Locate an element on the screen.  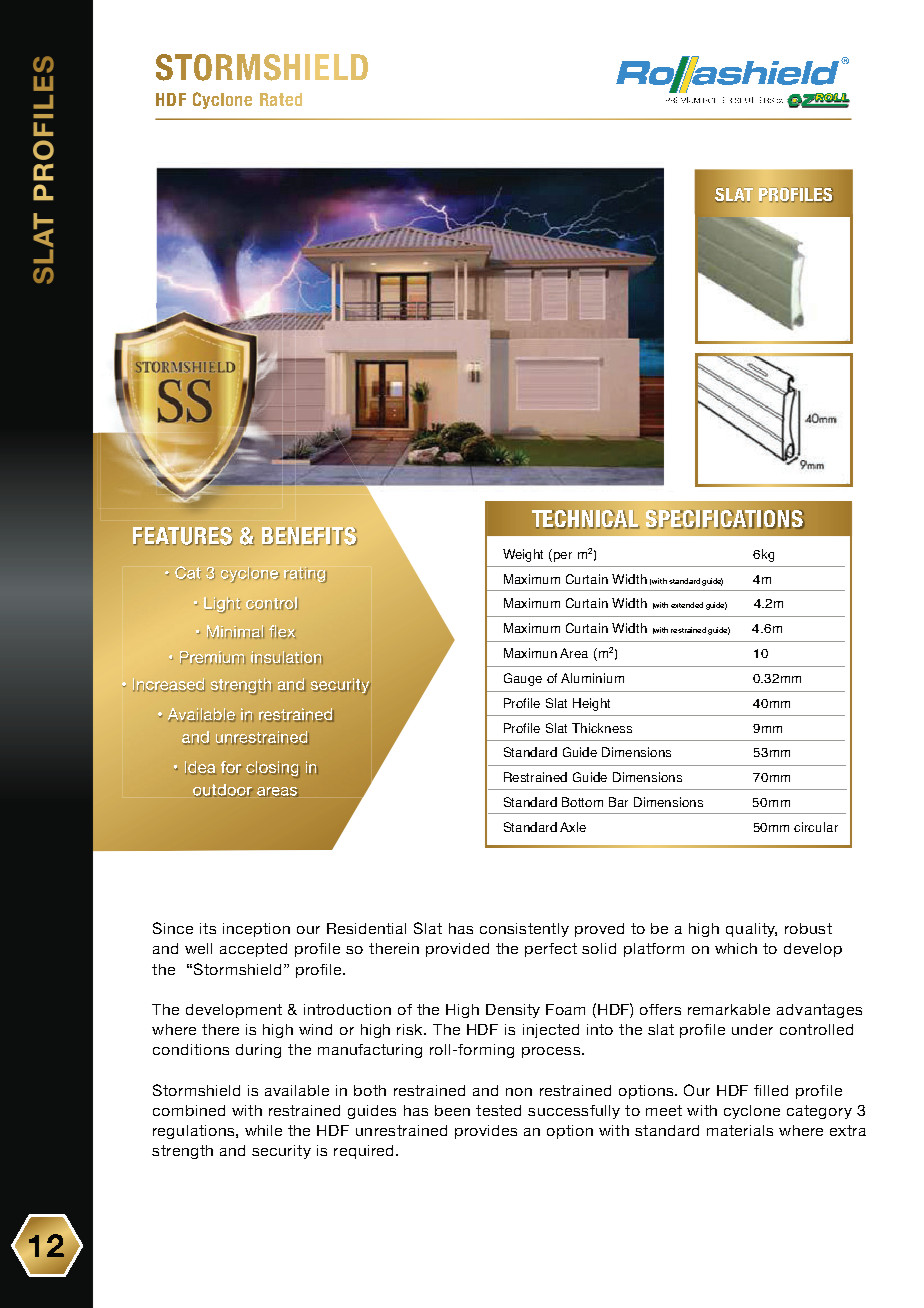
provides is located at coordinates (486, 1132).
